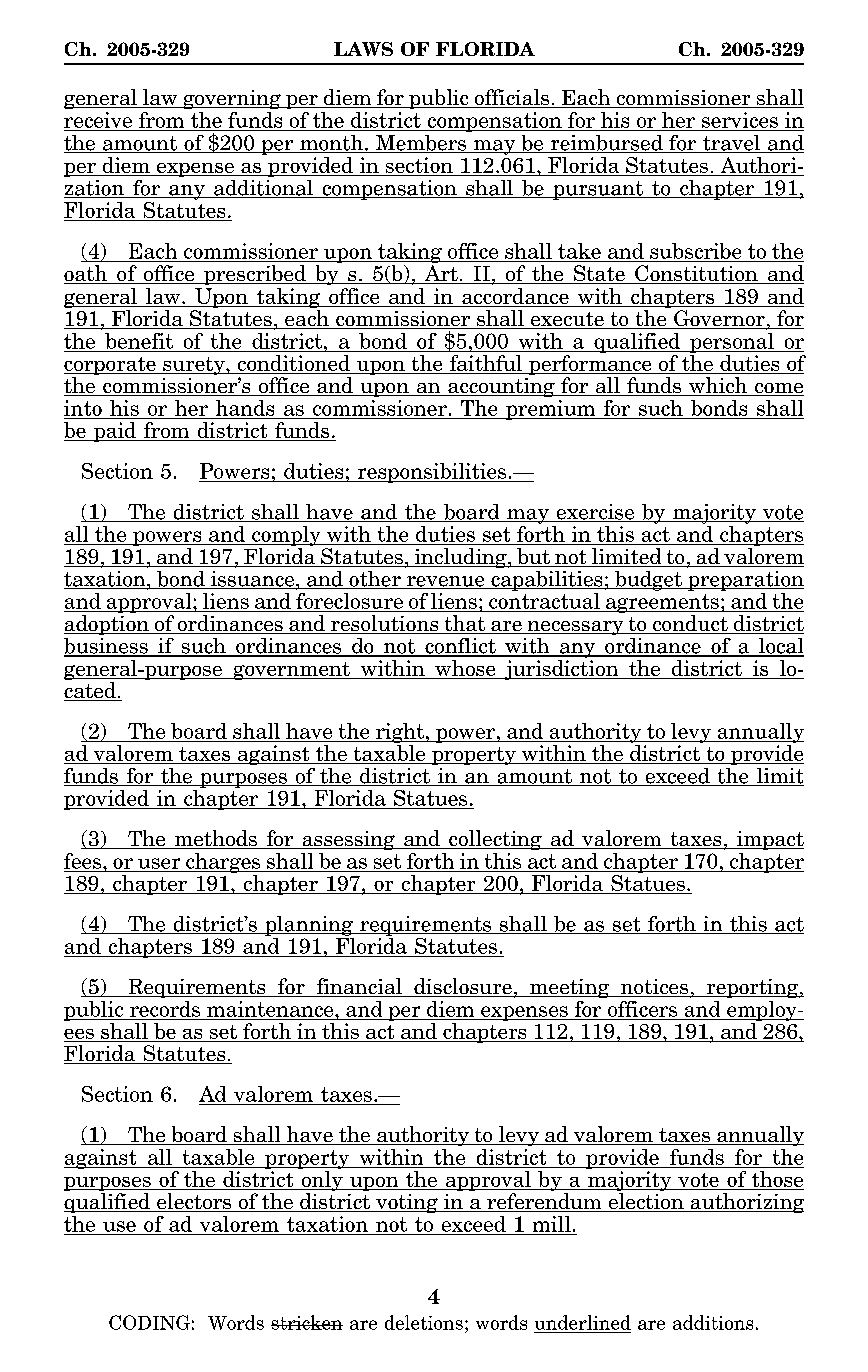  I want to click on paid, so click(114, 432).
